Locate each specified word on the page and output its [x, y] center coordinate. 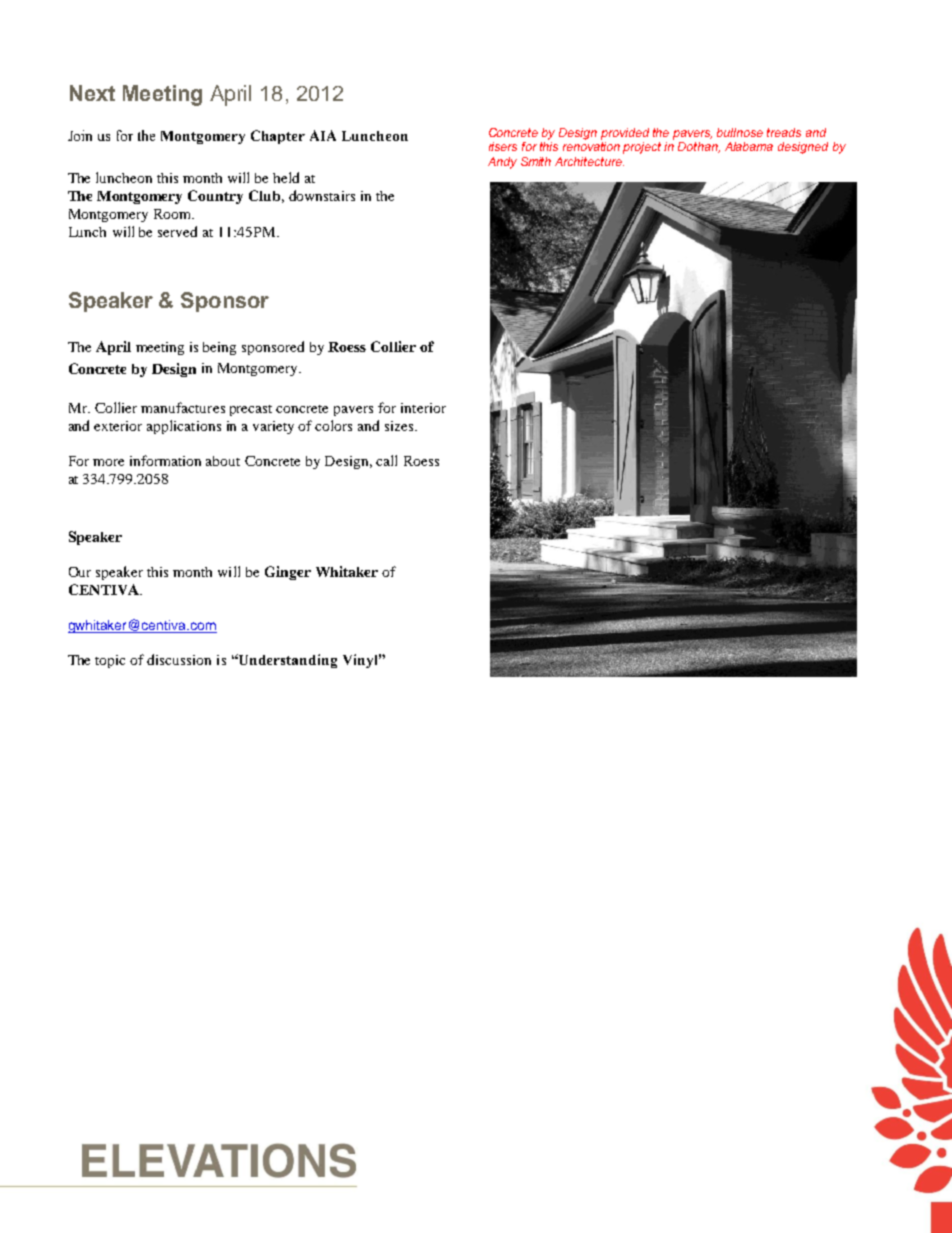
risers [503, 146]
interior [423, 408]
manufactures [183, 407]
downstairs [322, 195]
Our [80, 572]
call [386, 460]
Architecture [589, 161]
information [165, 460]
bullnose [740, 132]
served [177, 231]
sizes [400, 426]
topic [110, 661]
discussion [179, 659]
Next [92, 93]
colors [333, 425]
